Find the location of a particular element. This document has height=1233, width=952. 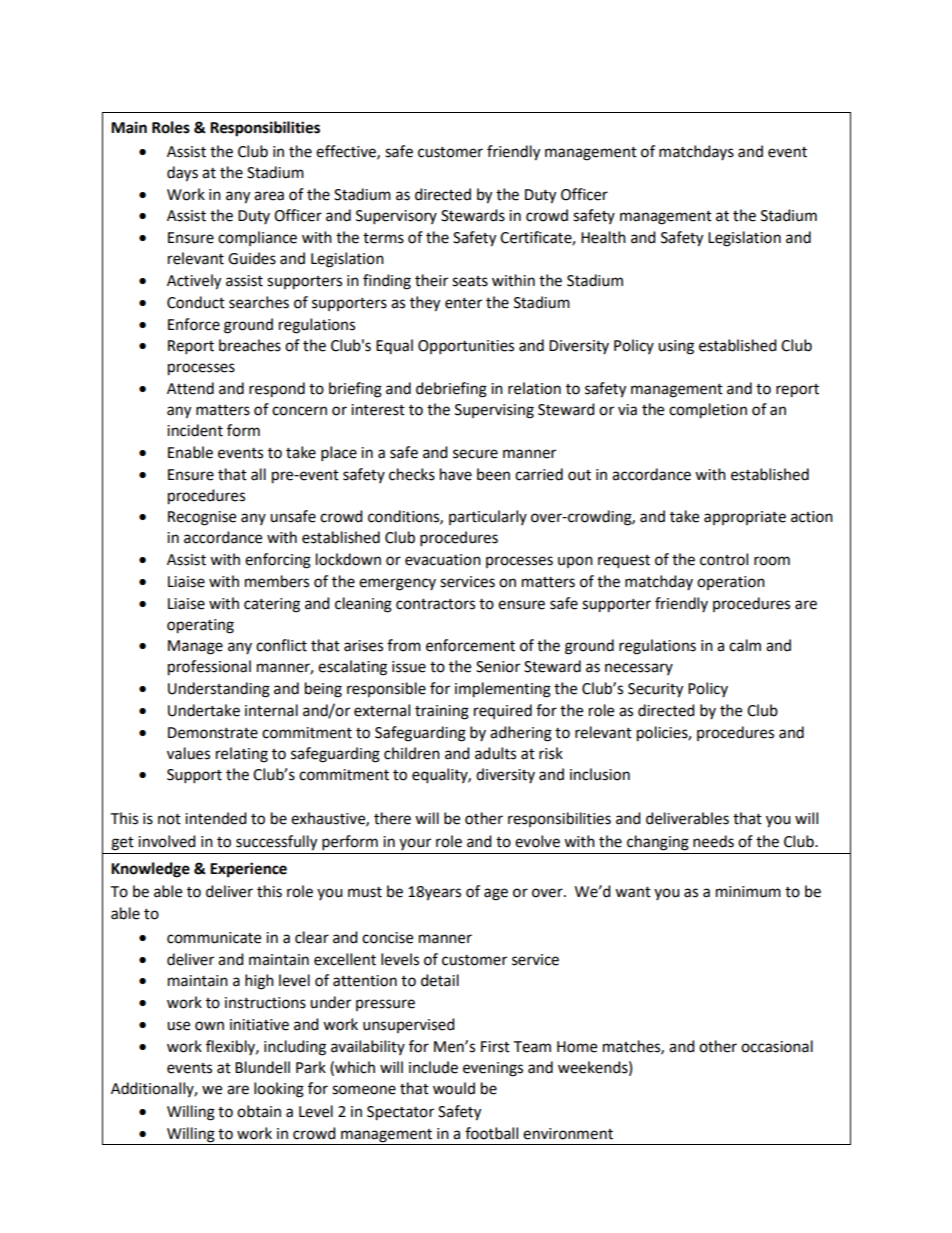

needs is located at coordinates (713, 841).
